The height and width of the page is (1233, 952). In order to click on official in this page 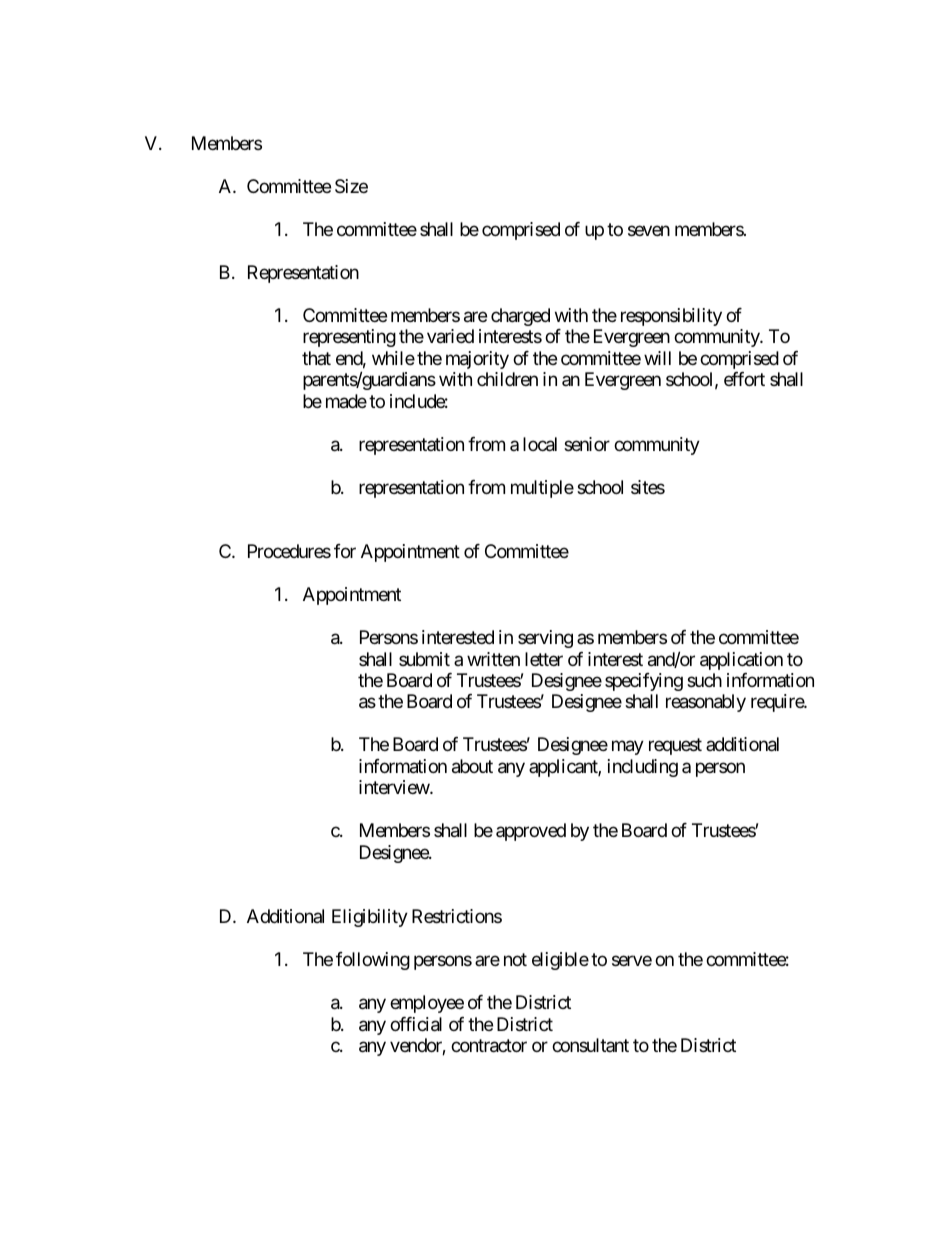, I will do `click(416, 1024)`.
